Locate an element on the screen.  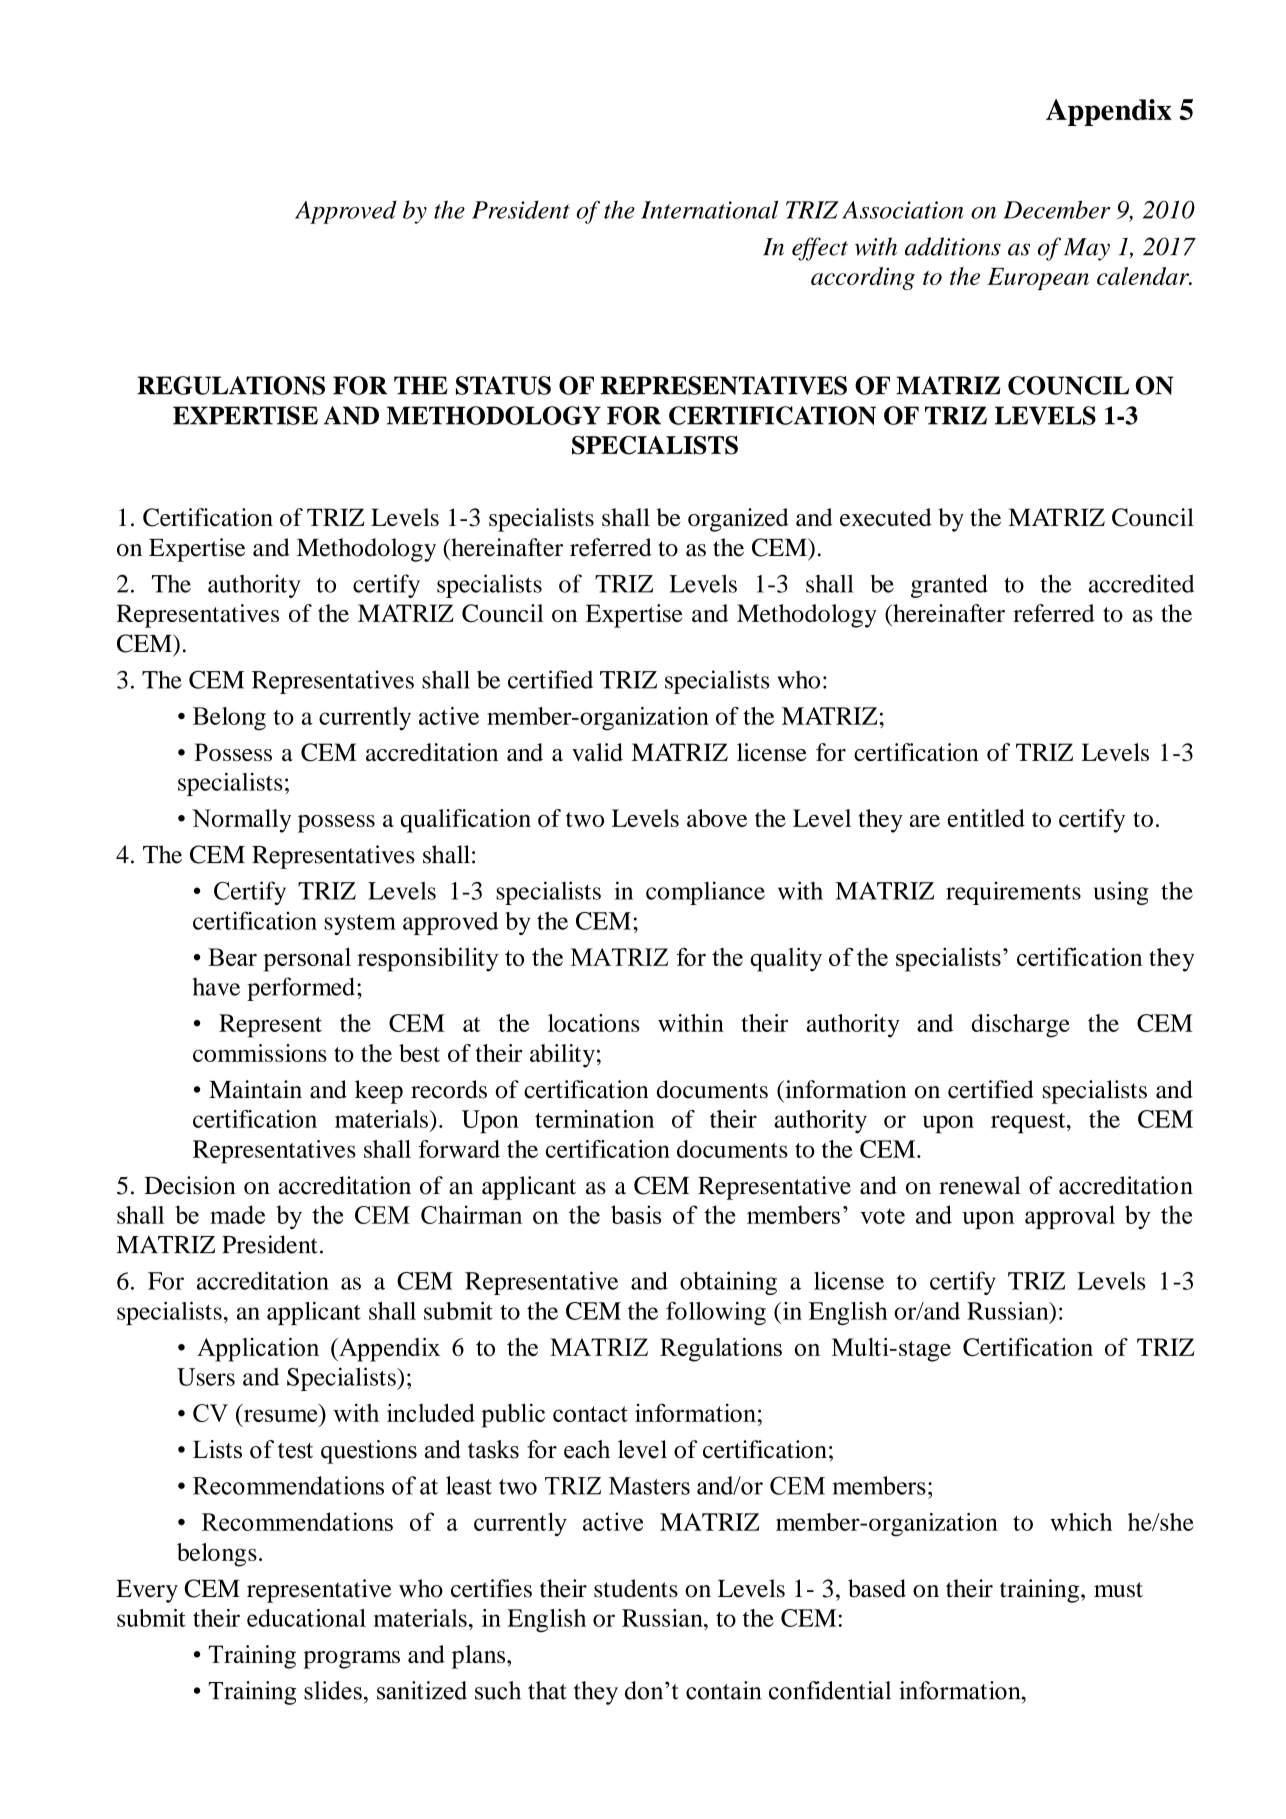
Bear is located at coordinates (232, 957).
